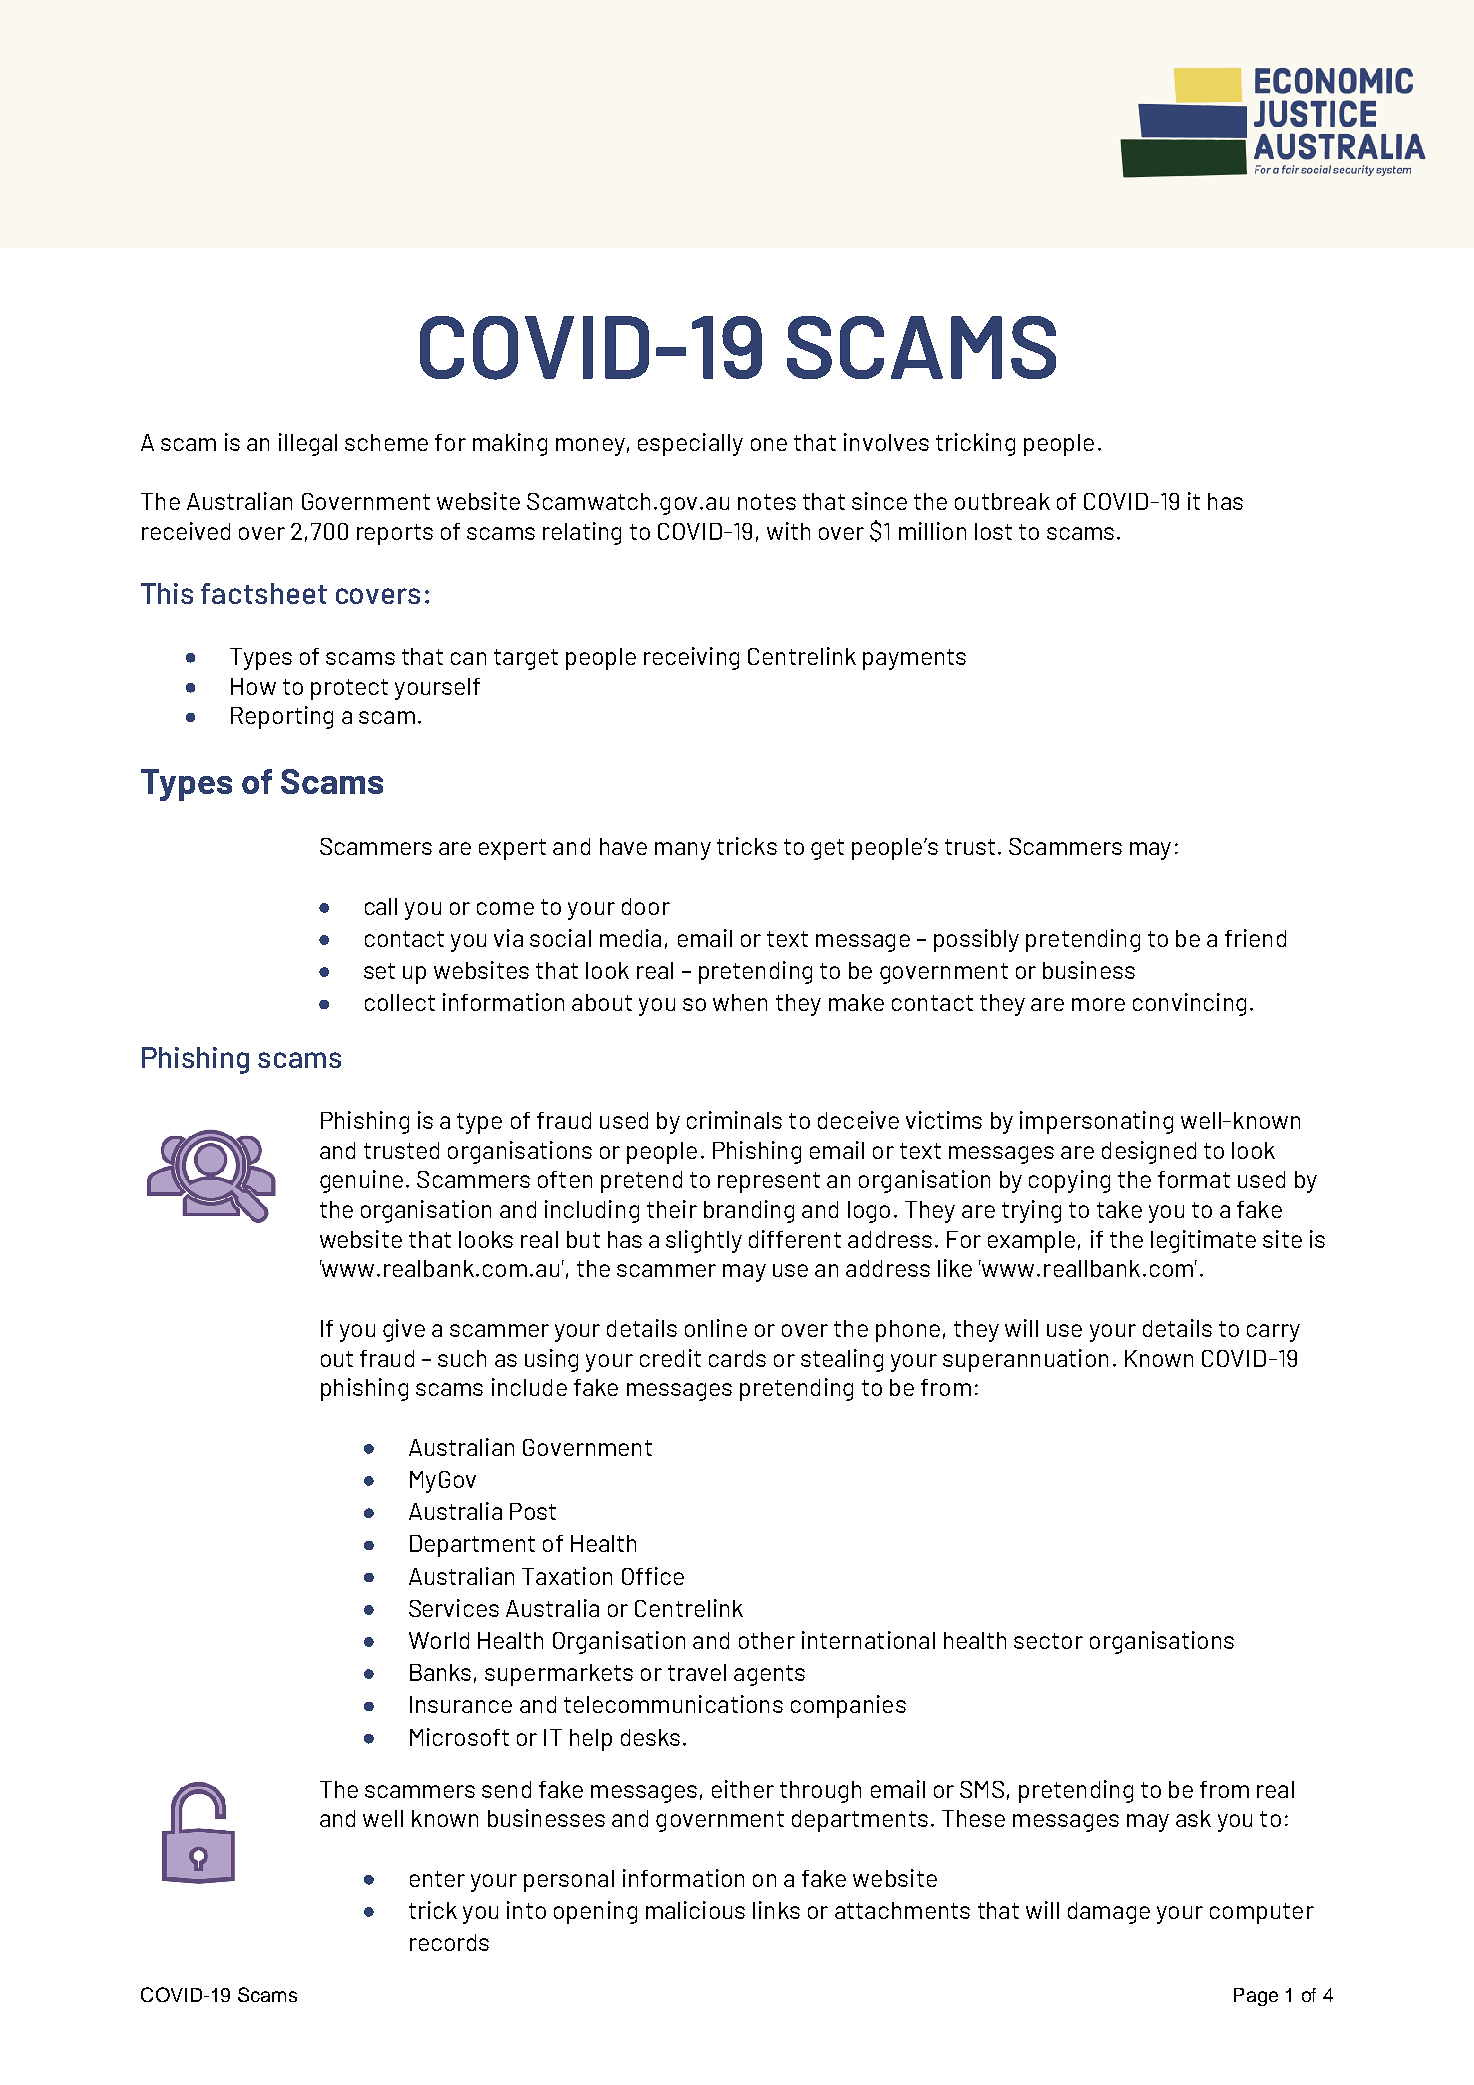  Describe the element at coordinates (404, 1330) in the image. I see `give` at that location.
